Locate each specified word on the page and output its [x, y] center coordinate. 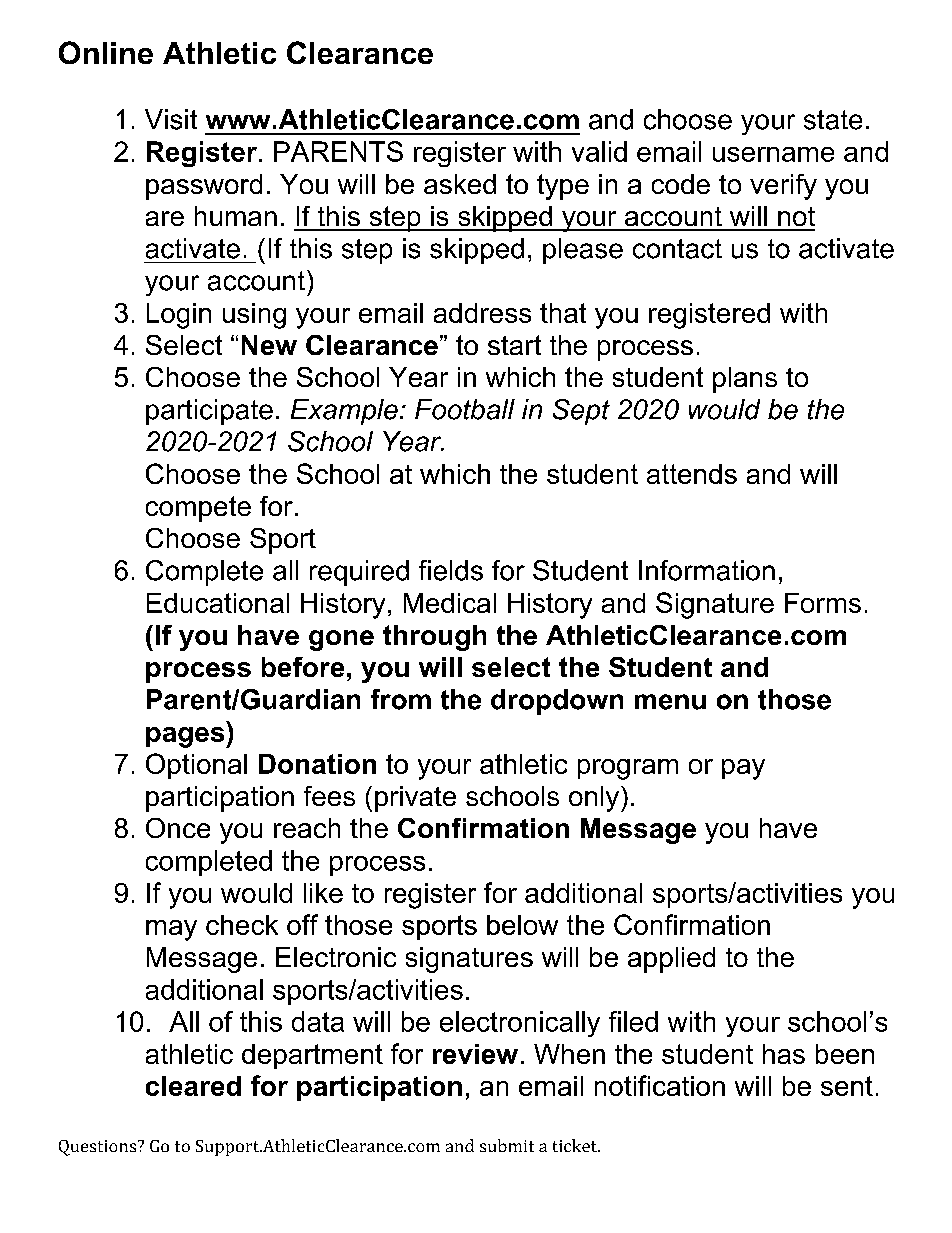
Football [465, 409]
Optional [196, 766]
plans [745, 380]
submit [507, 1145]
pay [743, 769]
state [833, 120]
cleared [193, 1086]
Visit [171, 119]
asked [460, 184]
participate [209, 412]
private [415, 799]
